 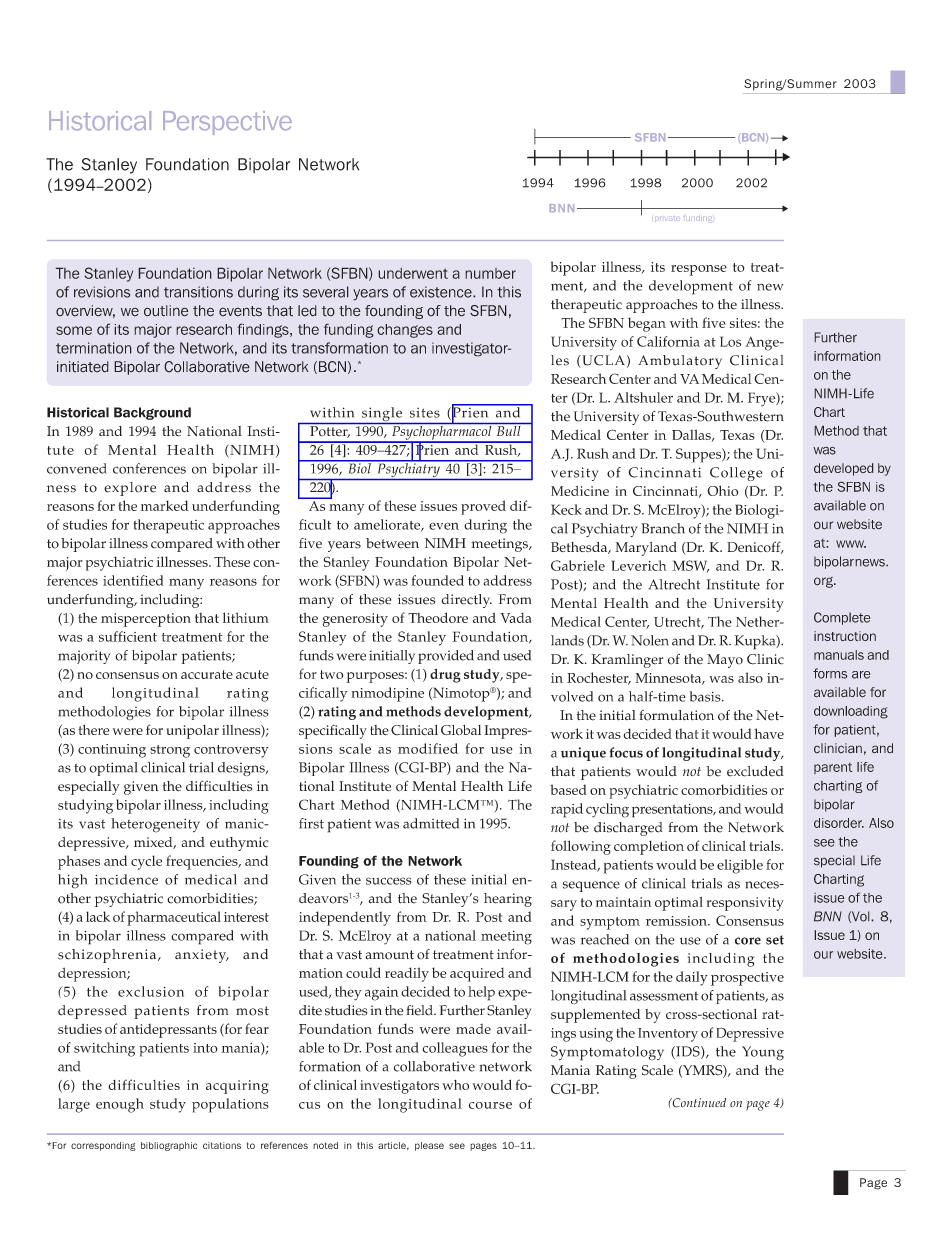 What do you see at coordinates (490, 273) in the screenshot?
I see `number` at bounding box center [490, 273].
